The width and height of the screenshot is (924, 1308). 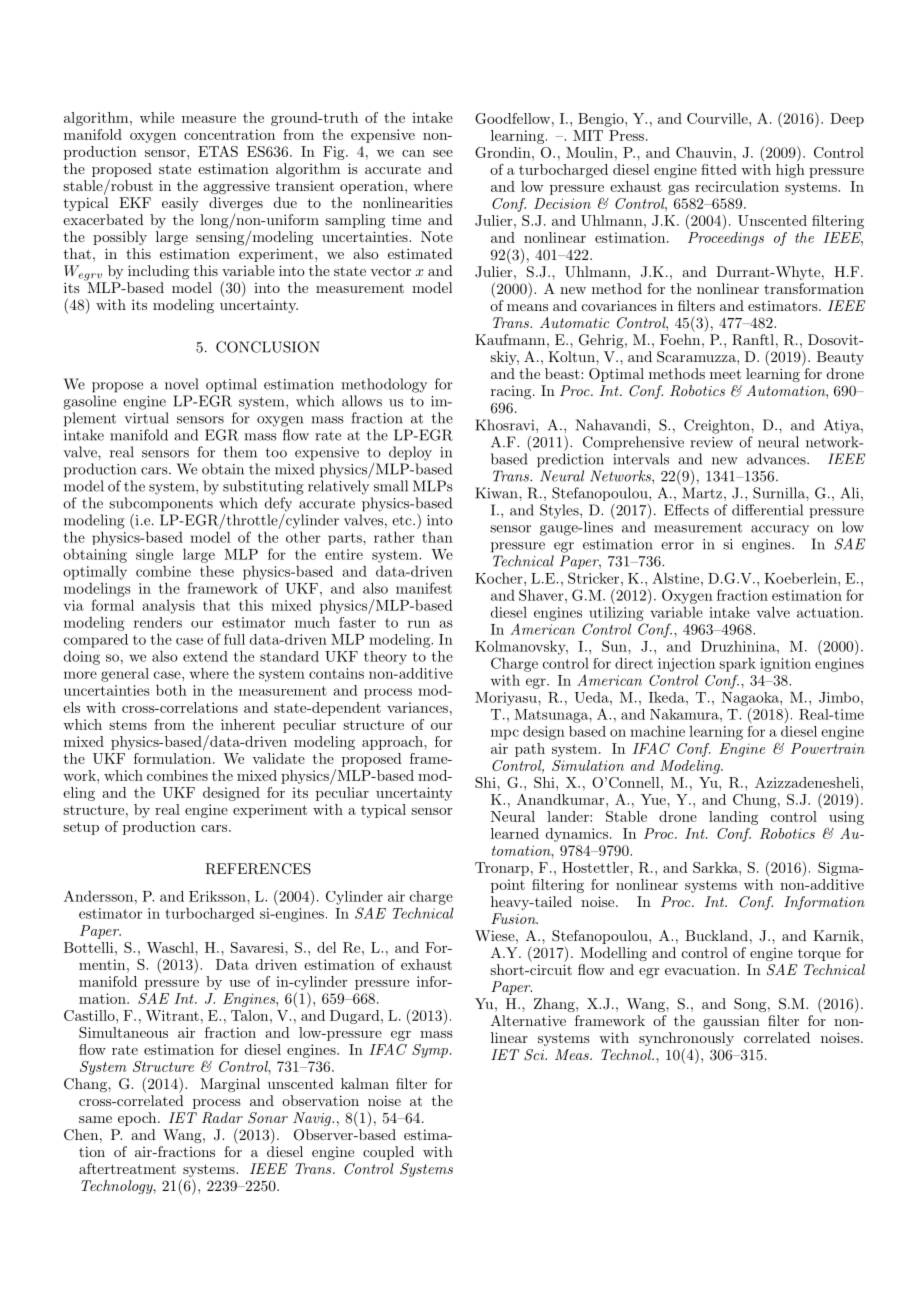 I want to click on coupled, so click(x=388, y=1153).
